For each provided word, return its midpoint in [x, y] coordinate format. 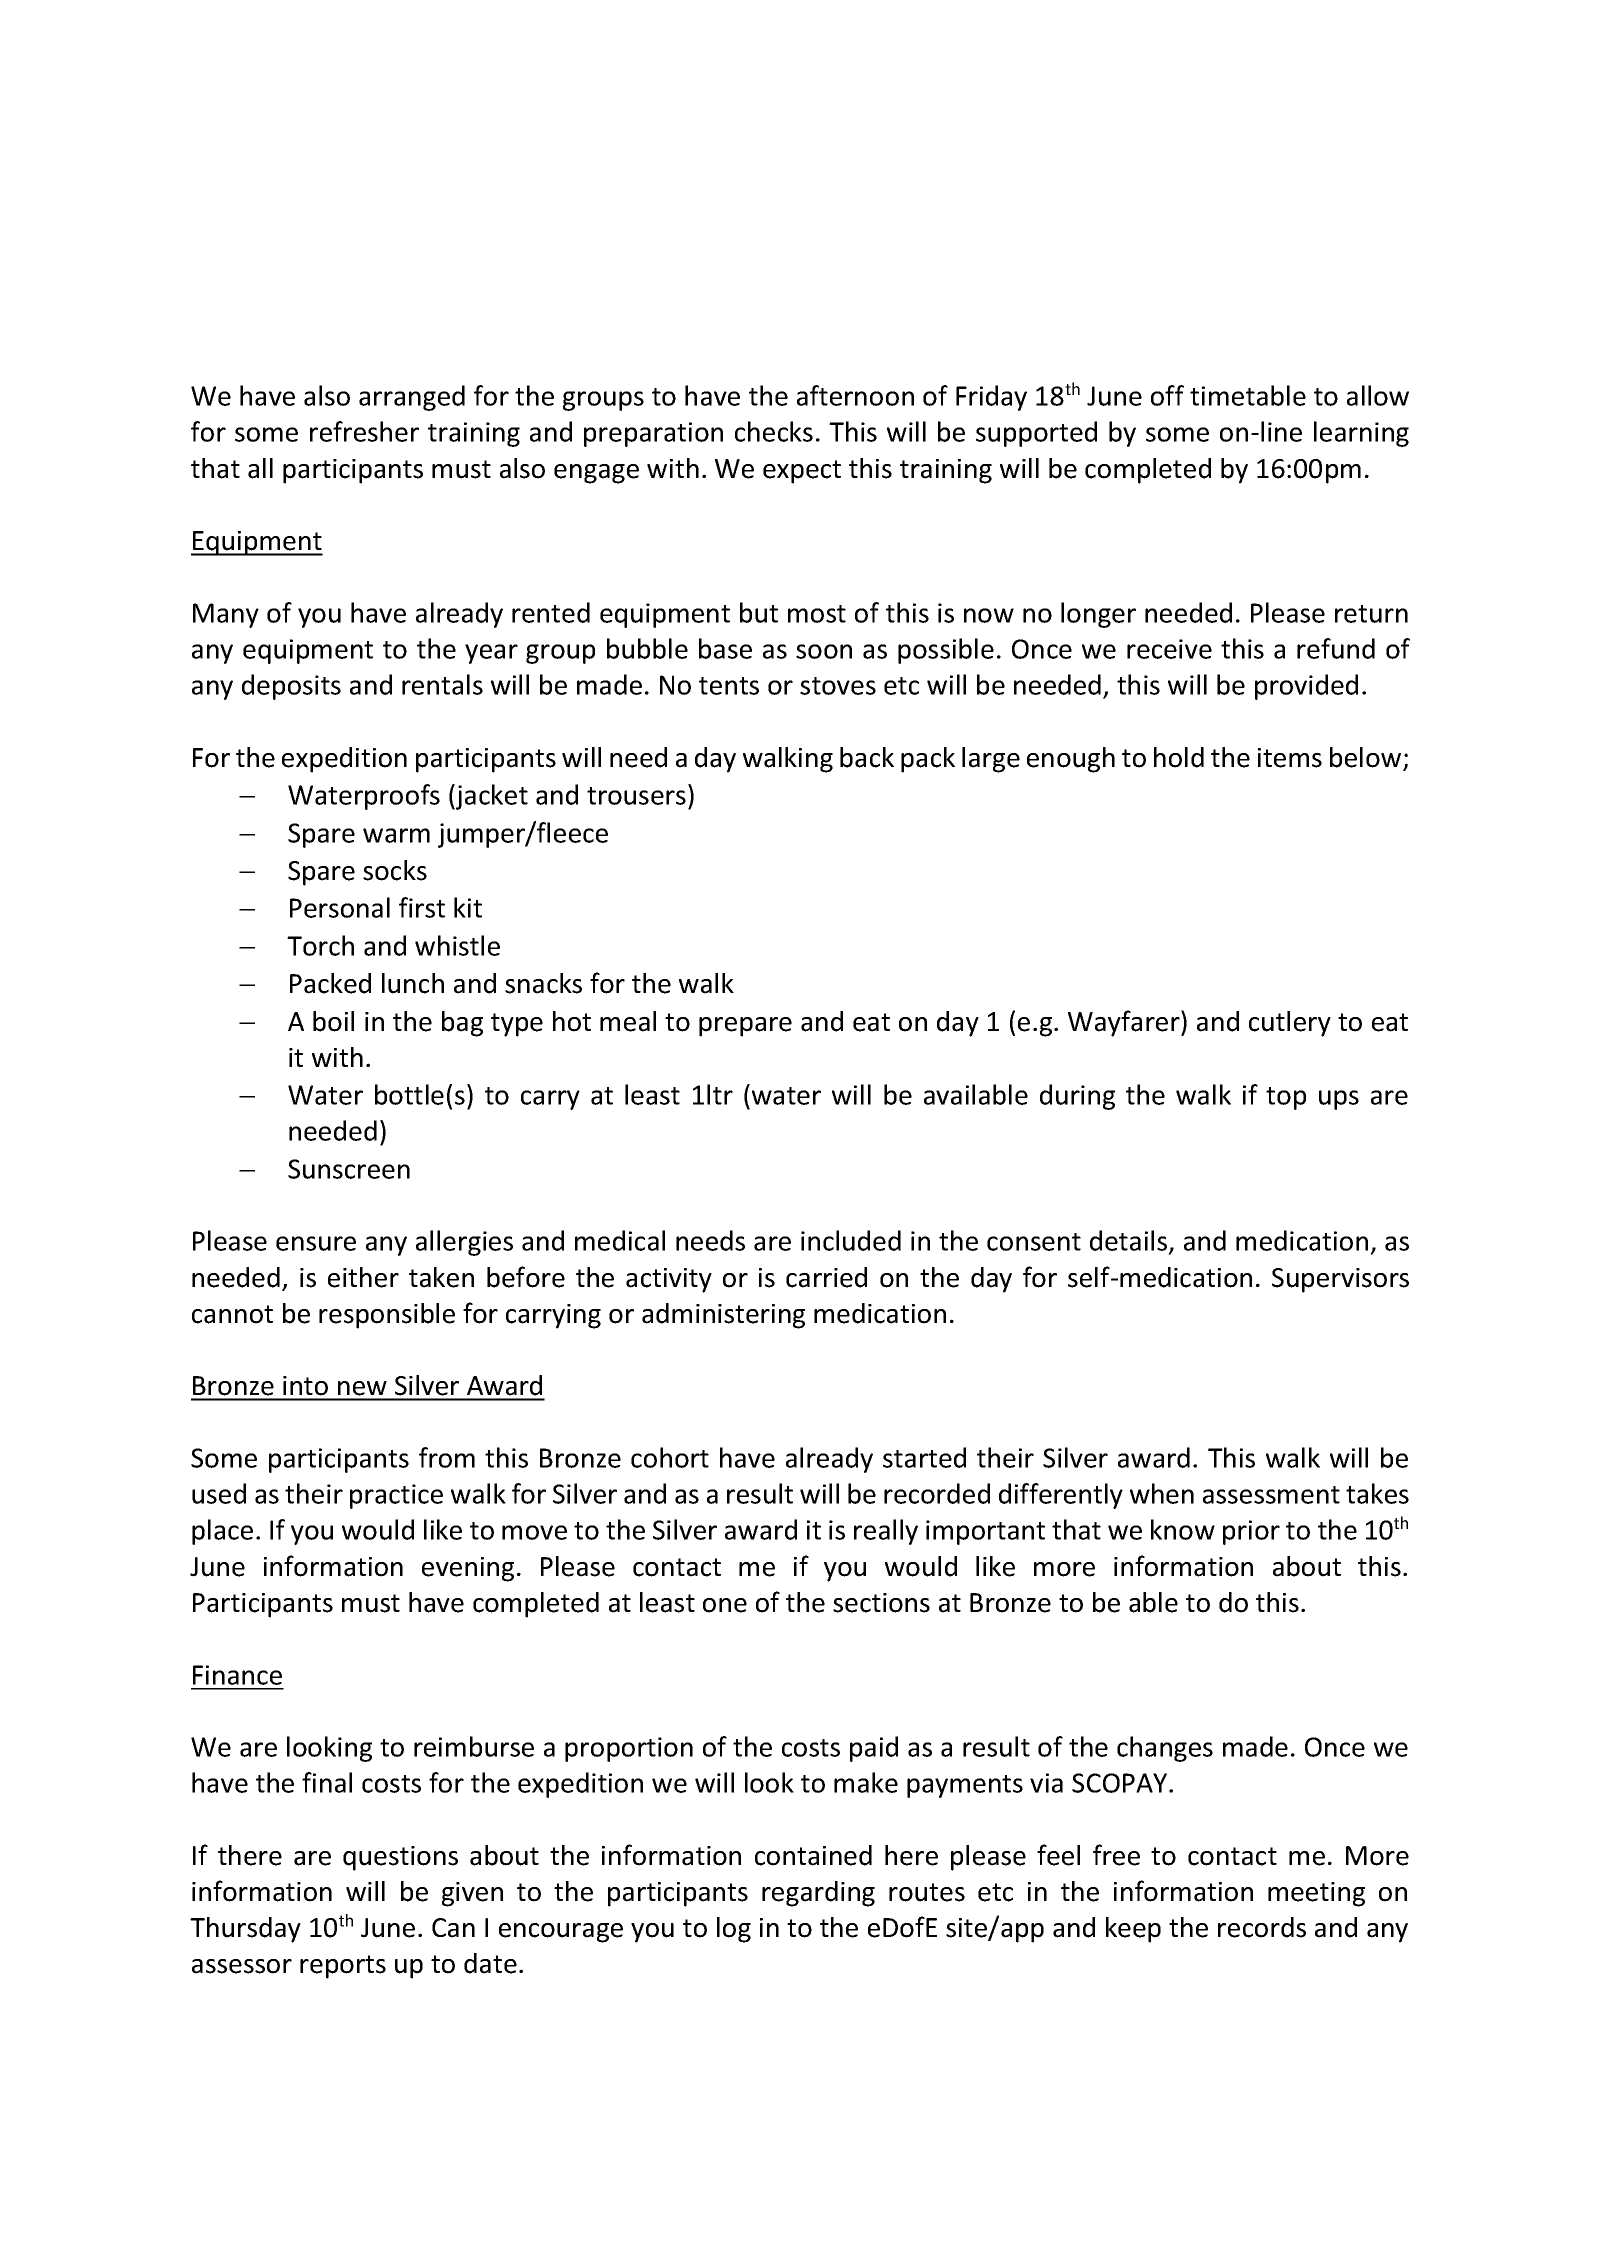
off [1167, 395]
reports [343, 1967]
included [851, 1240]
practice [396, 1496]
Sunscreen [349, 1169]
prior [1251, 1532]
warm [396, 835]
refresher [364, 431]
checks [774, 431]
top [1286, 1098]
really [886, 1532]
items [1290, 758]
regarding [818, 1894]
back [867, 757]
